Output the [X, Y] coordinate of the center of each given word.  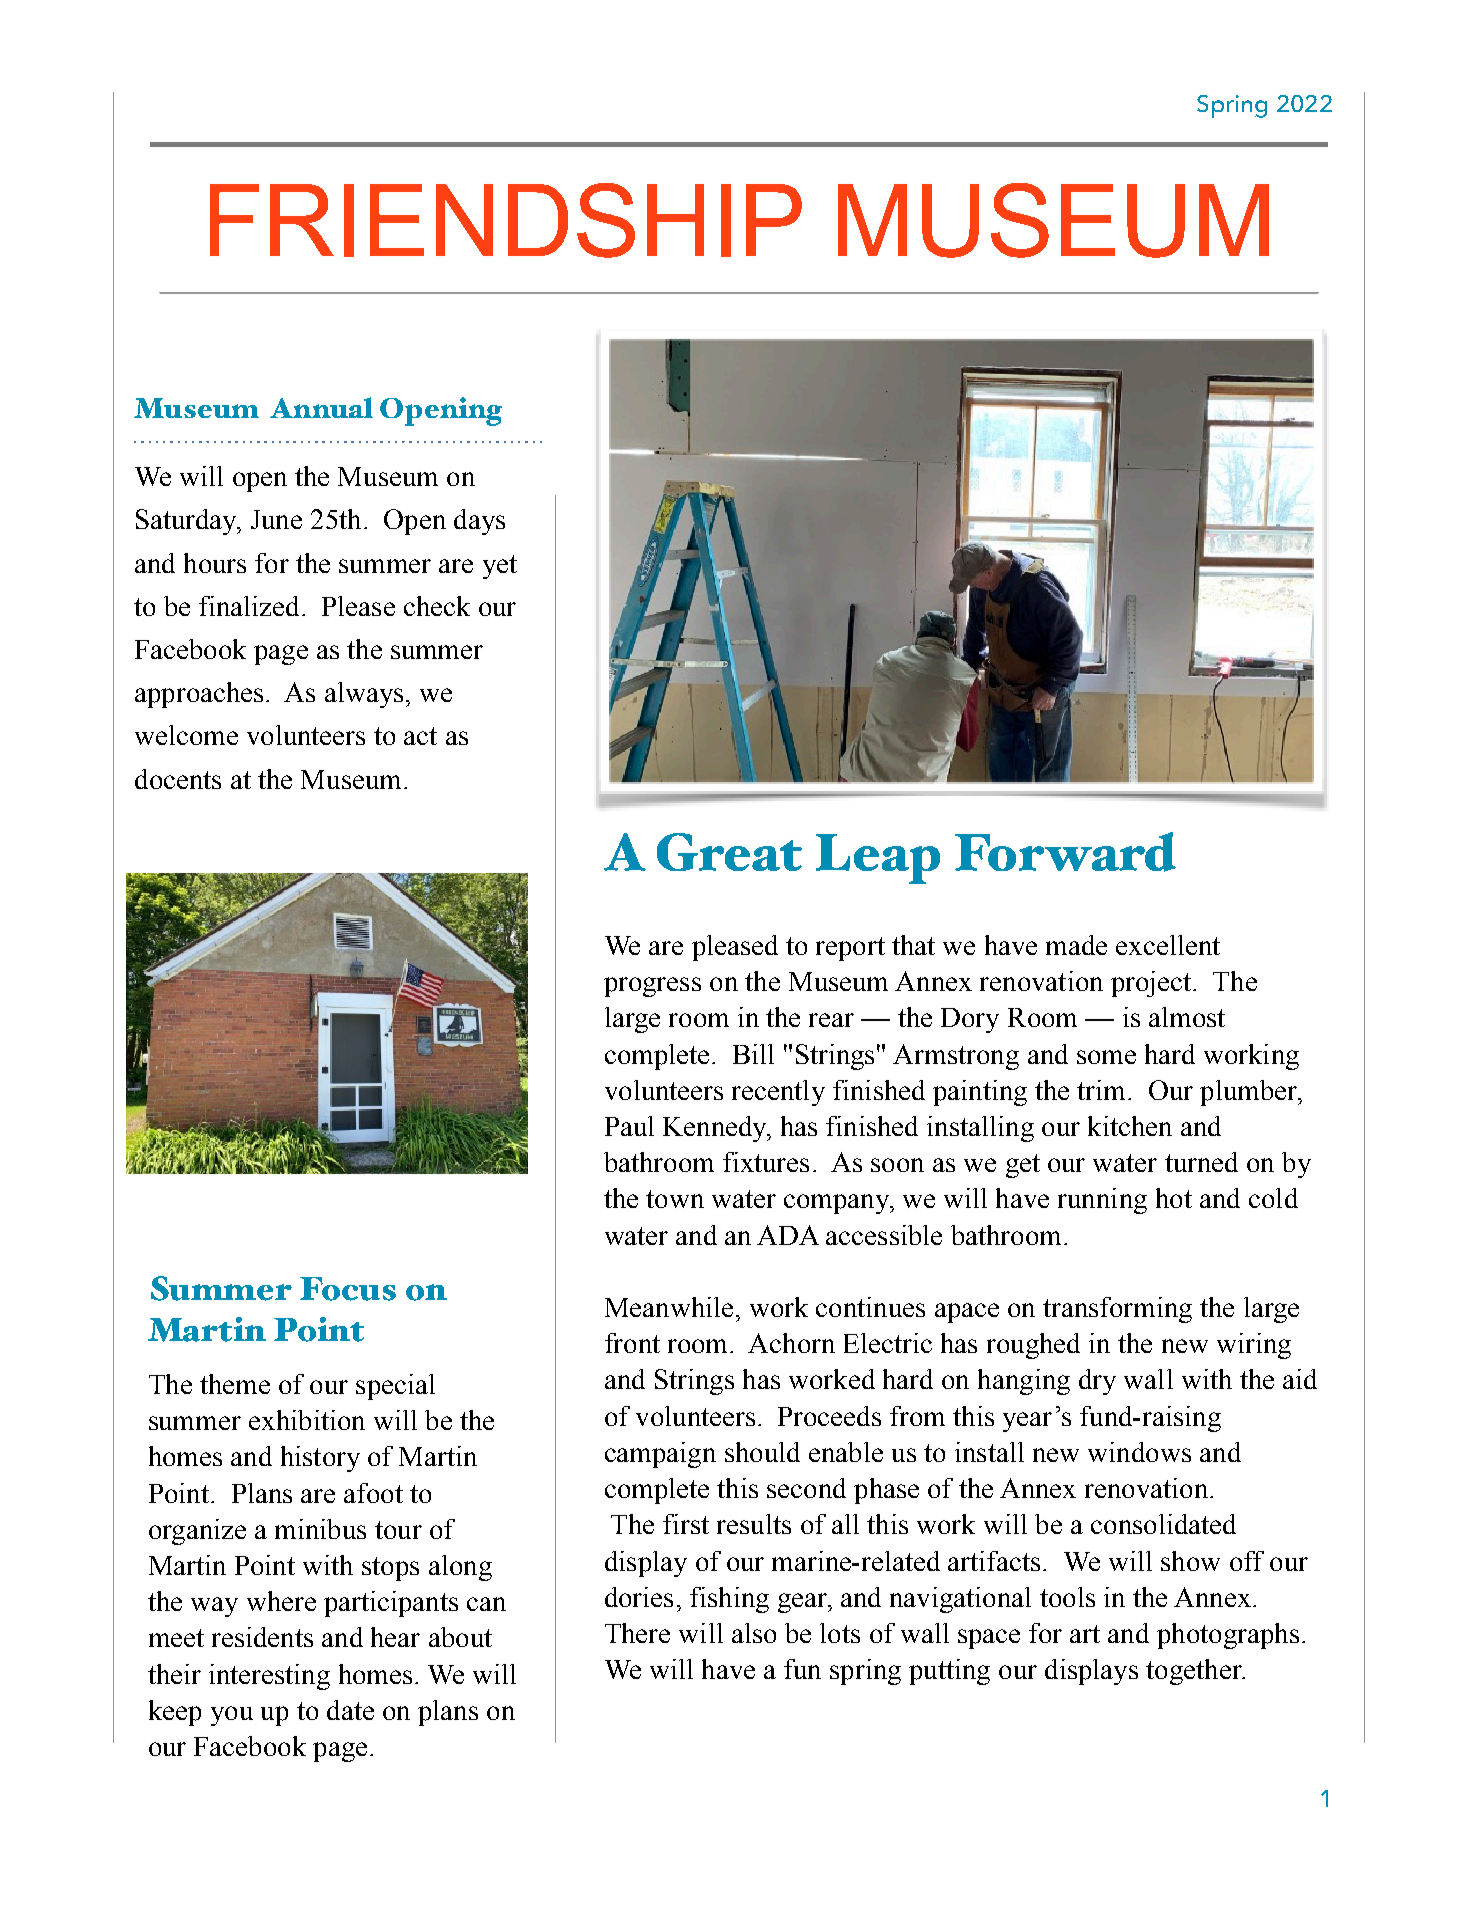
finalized [249, 606]
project [1152, 984]
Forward [1065, 852]
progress [652, 987]
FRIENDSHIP [506, 220]
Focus [348, 1289]
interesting [269, 1677]
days [479, 522]
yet [500, 567]
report [850, 949]
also [754, 1633]
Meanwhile [669, 1307]
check [437, 606]
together [1195, 1672]
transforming [1117, 1310]
